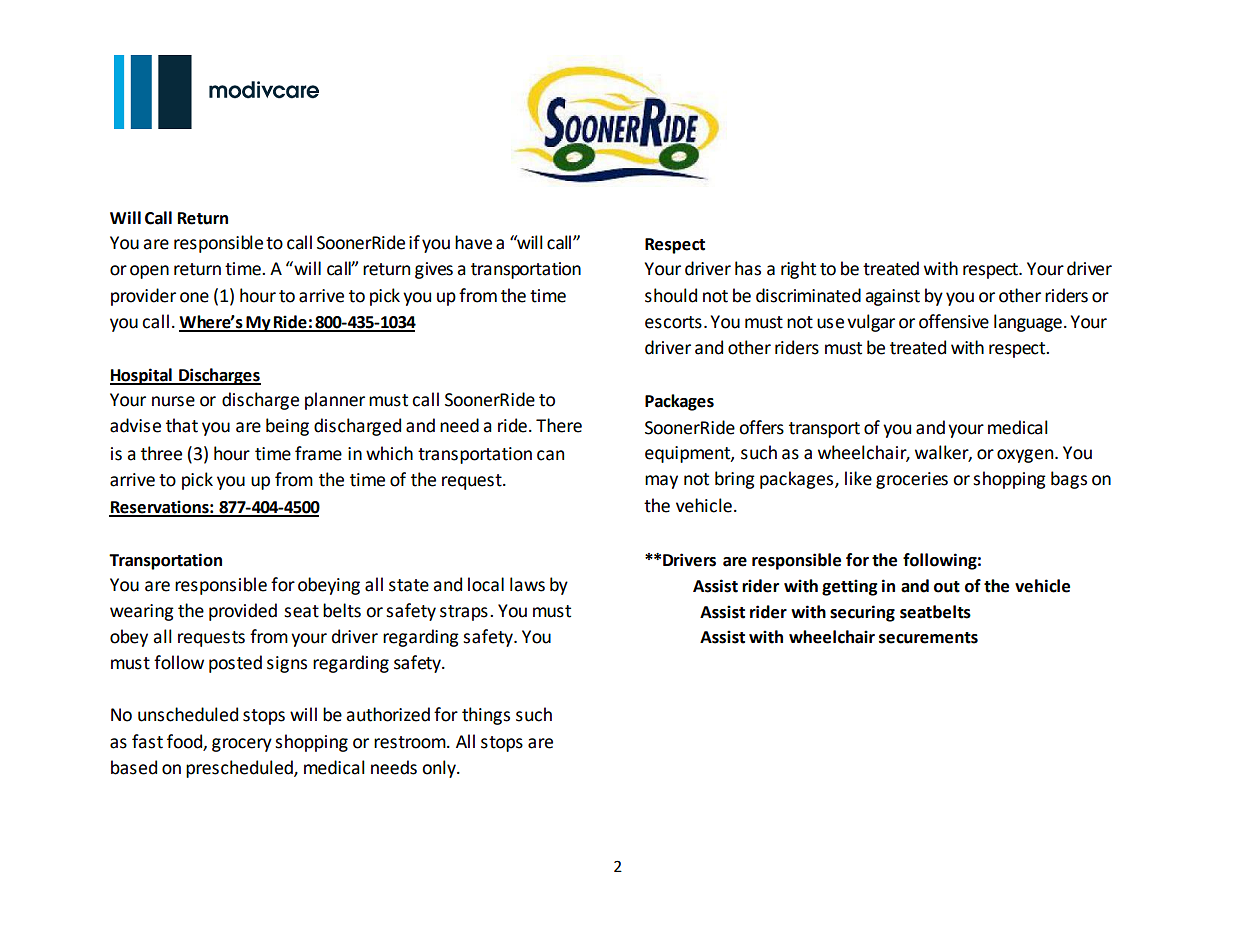 This document has width=1233, height=952. What do you see at coordinates (947, 587) in the document?
I see `out` at bounding box center [947, 587].
